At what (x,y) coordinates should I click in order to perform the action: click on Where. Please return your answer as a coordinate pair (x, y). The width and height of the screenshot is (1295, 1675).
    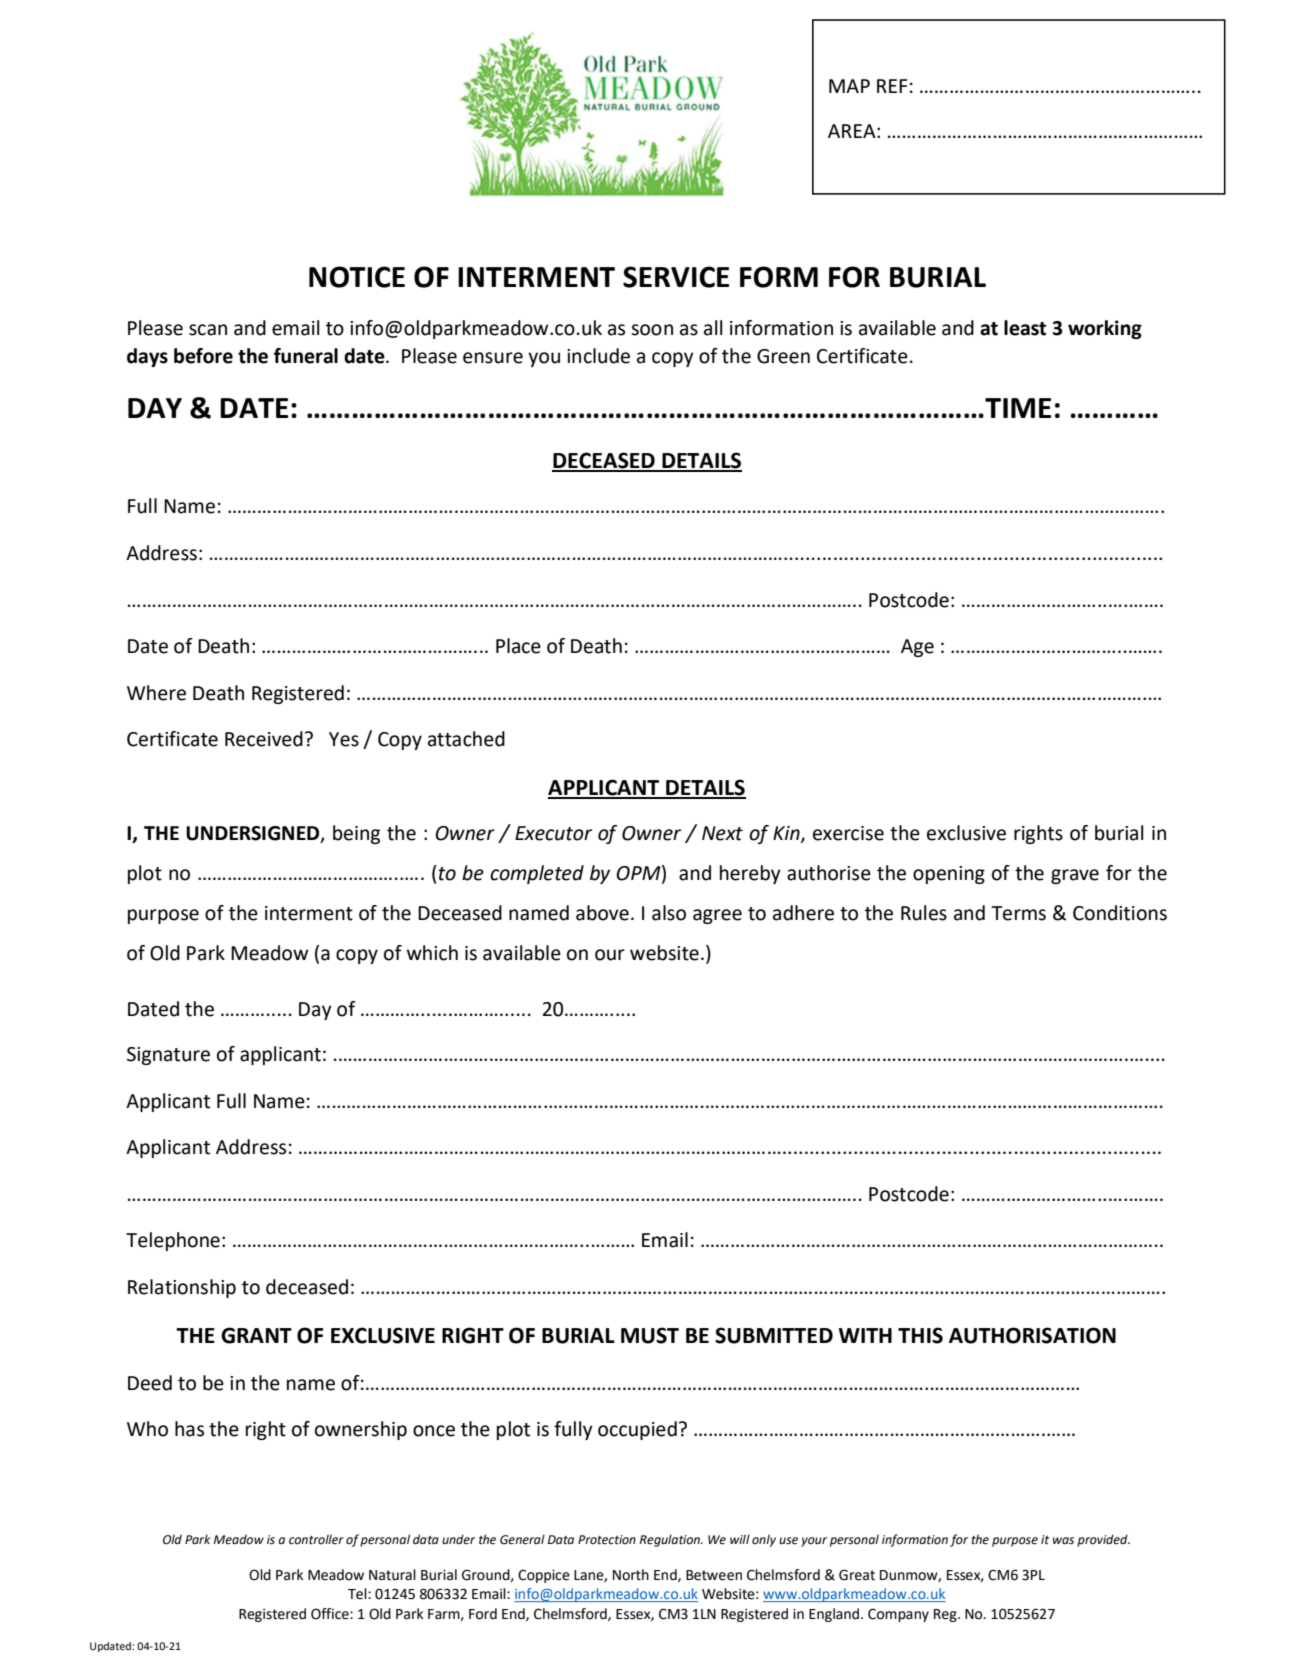
    Looking at the image, I should click on (156, 693).
